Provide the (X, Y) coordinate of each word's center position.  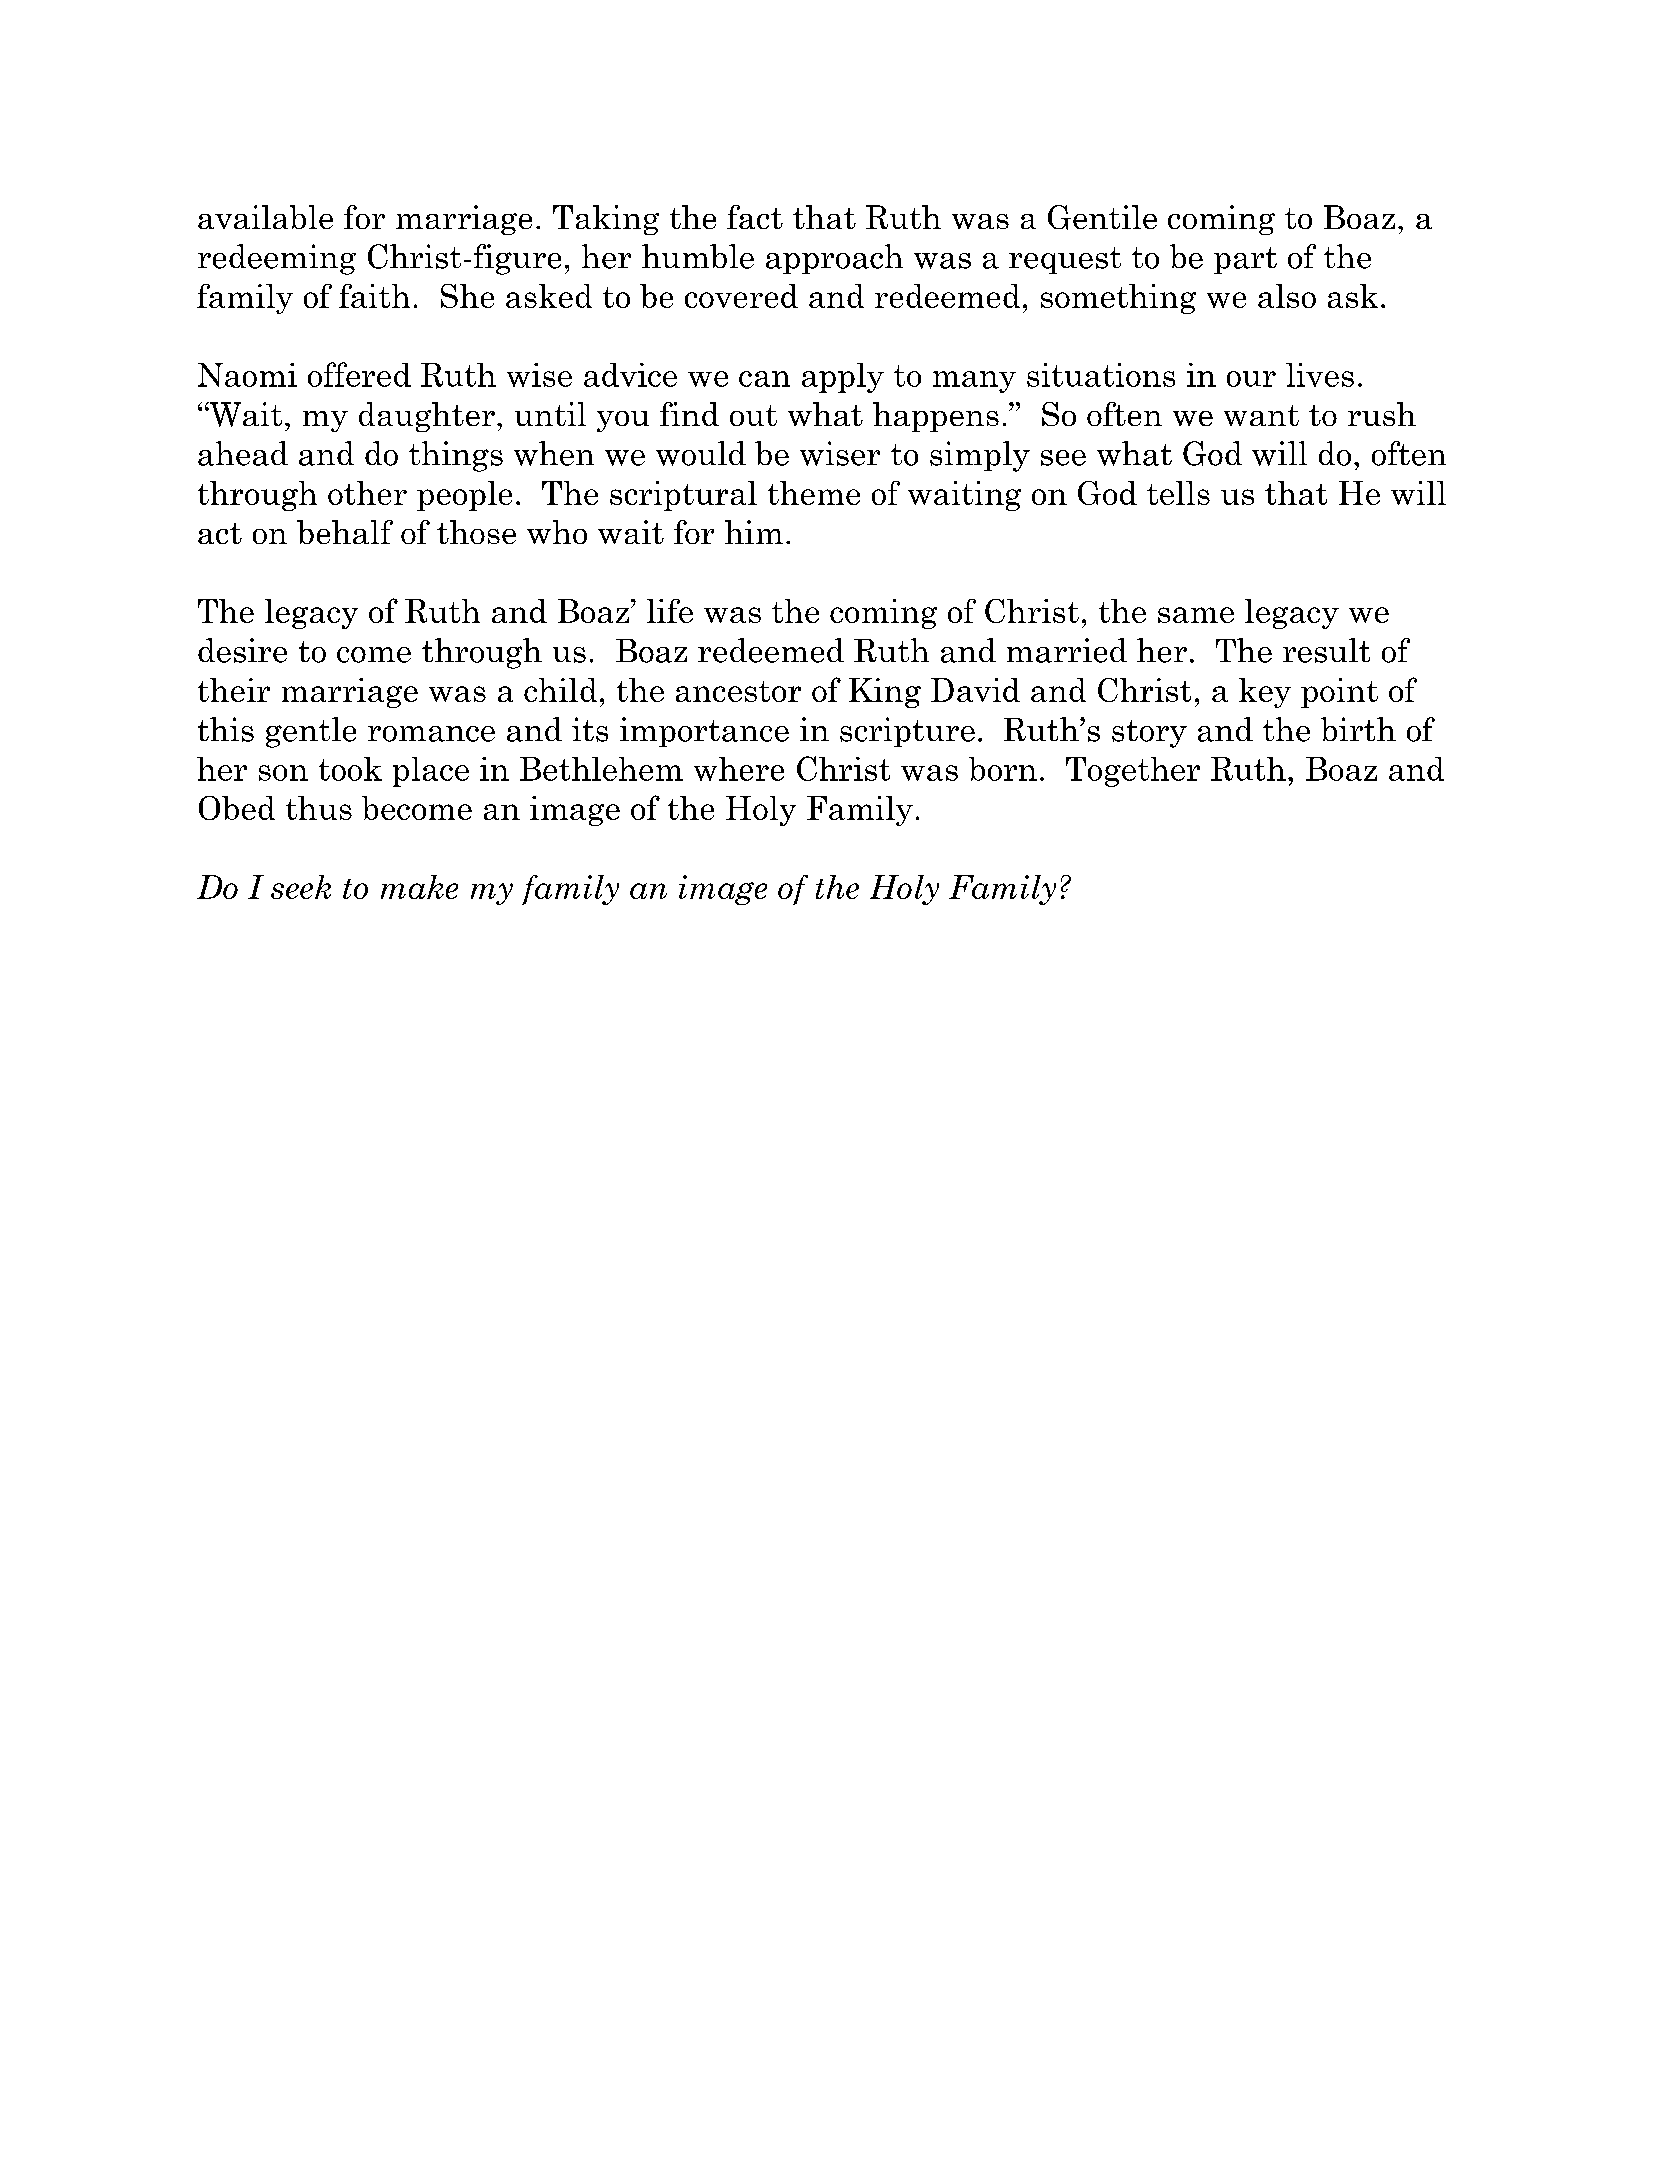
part (1245, 260)
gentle (311, 732)
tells (1178, 493)
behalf (345, 532)
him (754, 532)
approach (834, 259)
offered (359, 374)
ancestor (738, 691)
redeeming (277, 259)
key (1265, 693)
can (764, 379)
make (419, 887)
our (1251, 379)
